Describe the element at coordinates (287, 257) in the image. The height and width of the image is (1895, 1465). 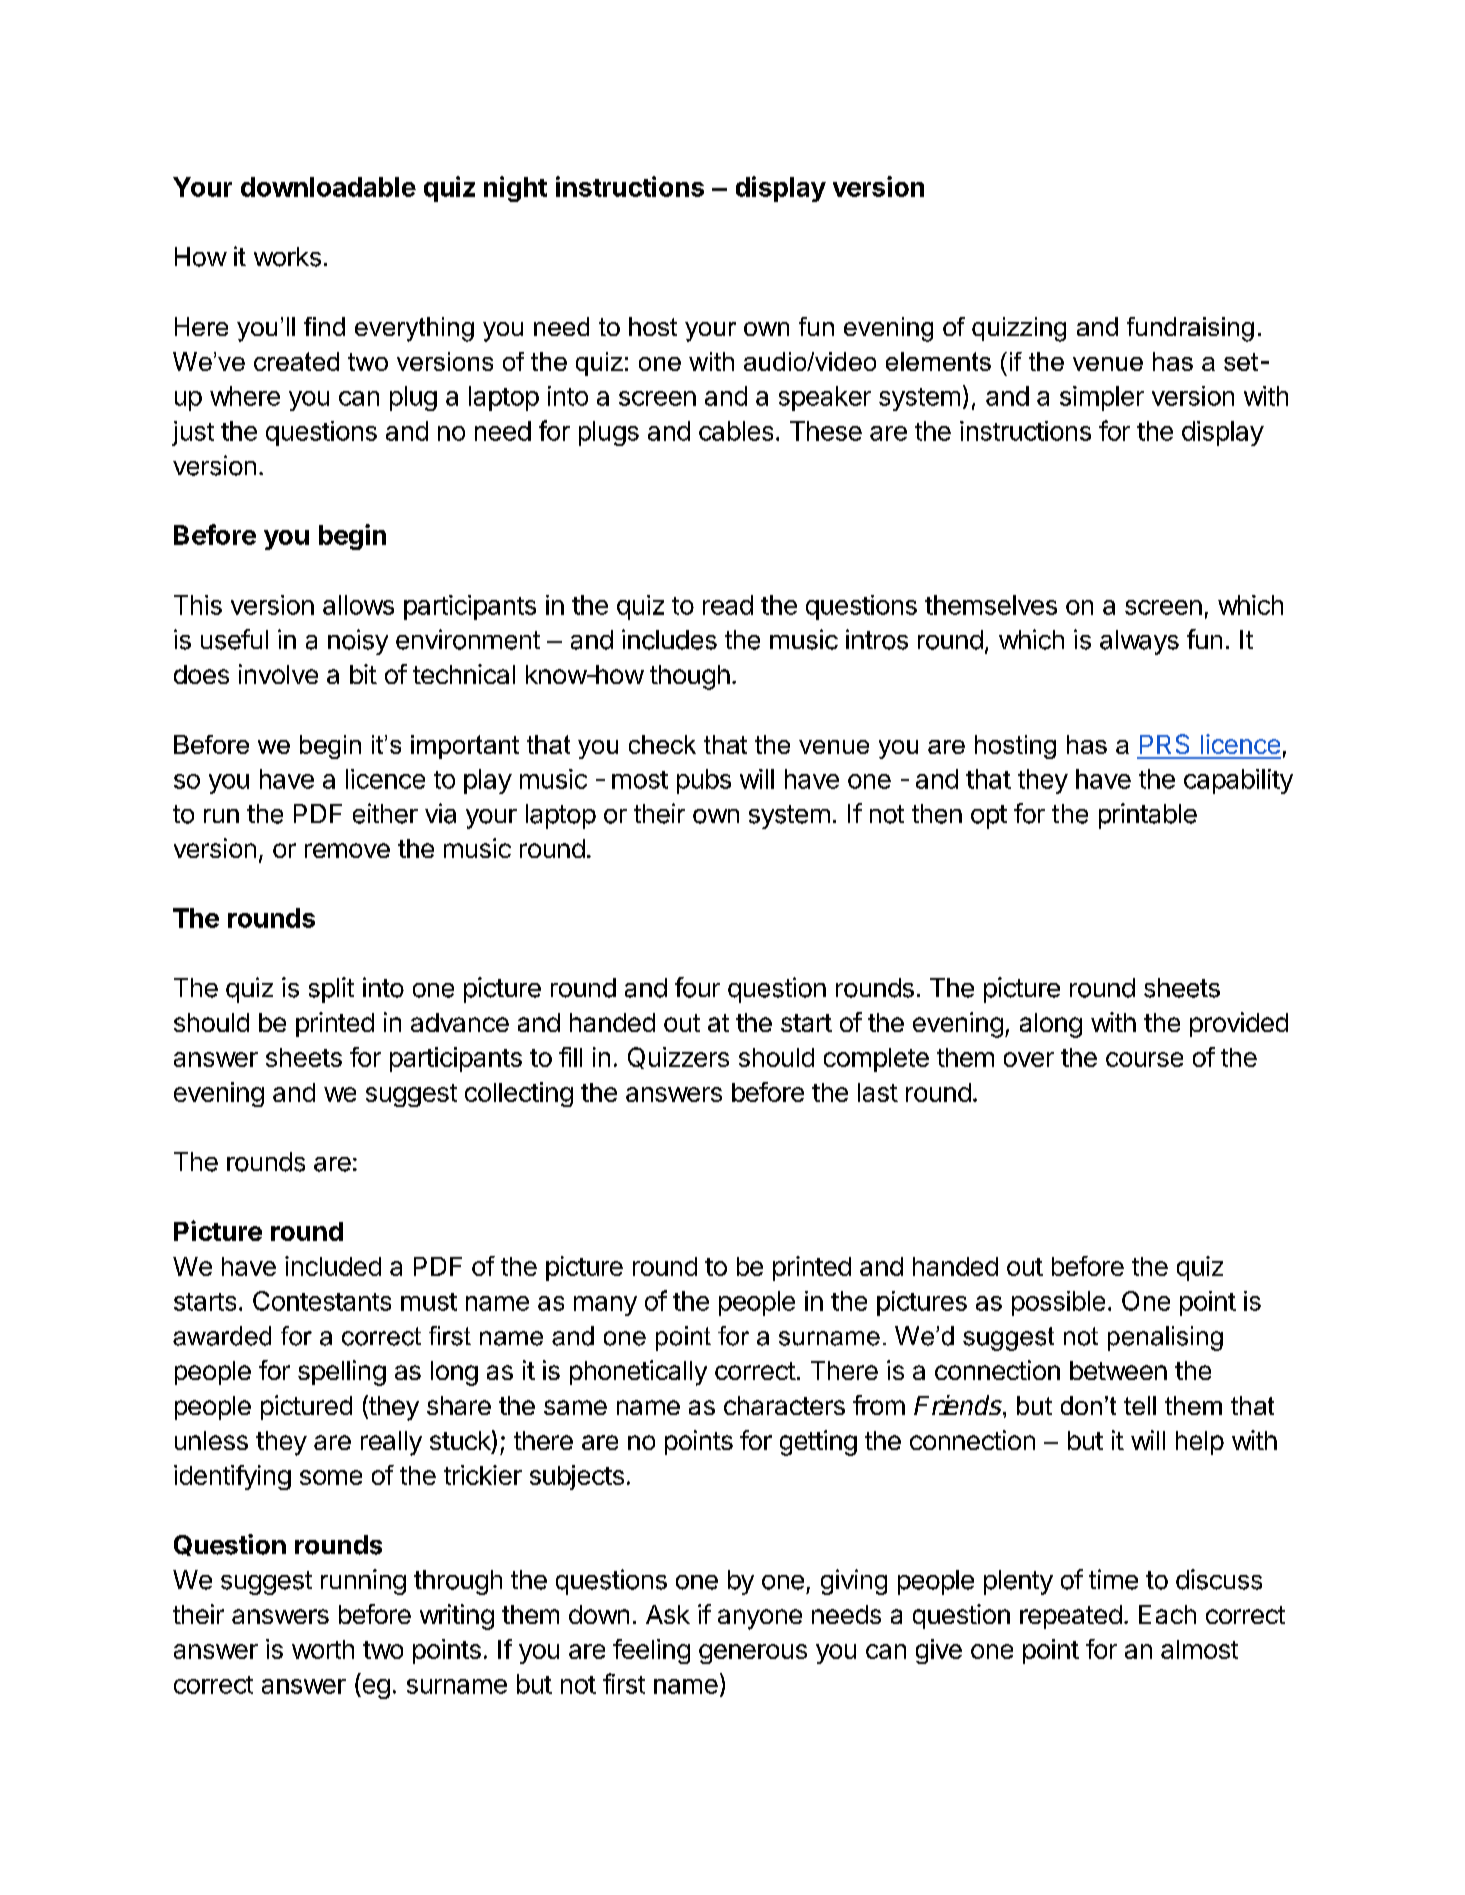
I see `works` at that location.
